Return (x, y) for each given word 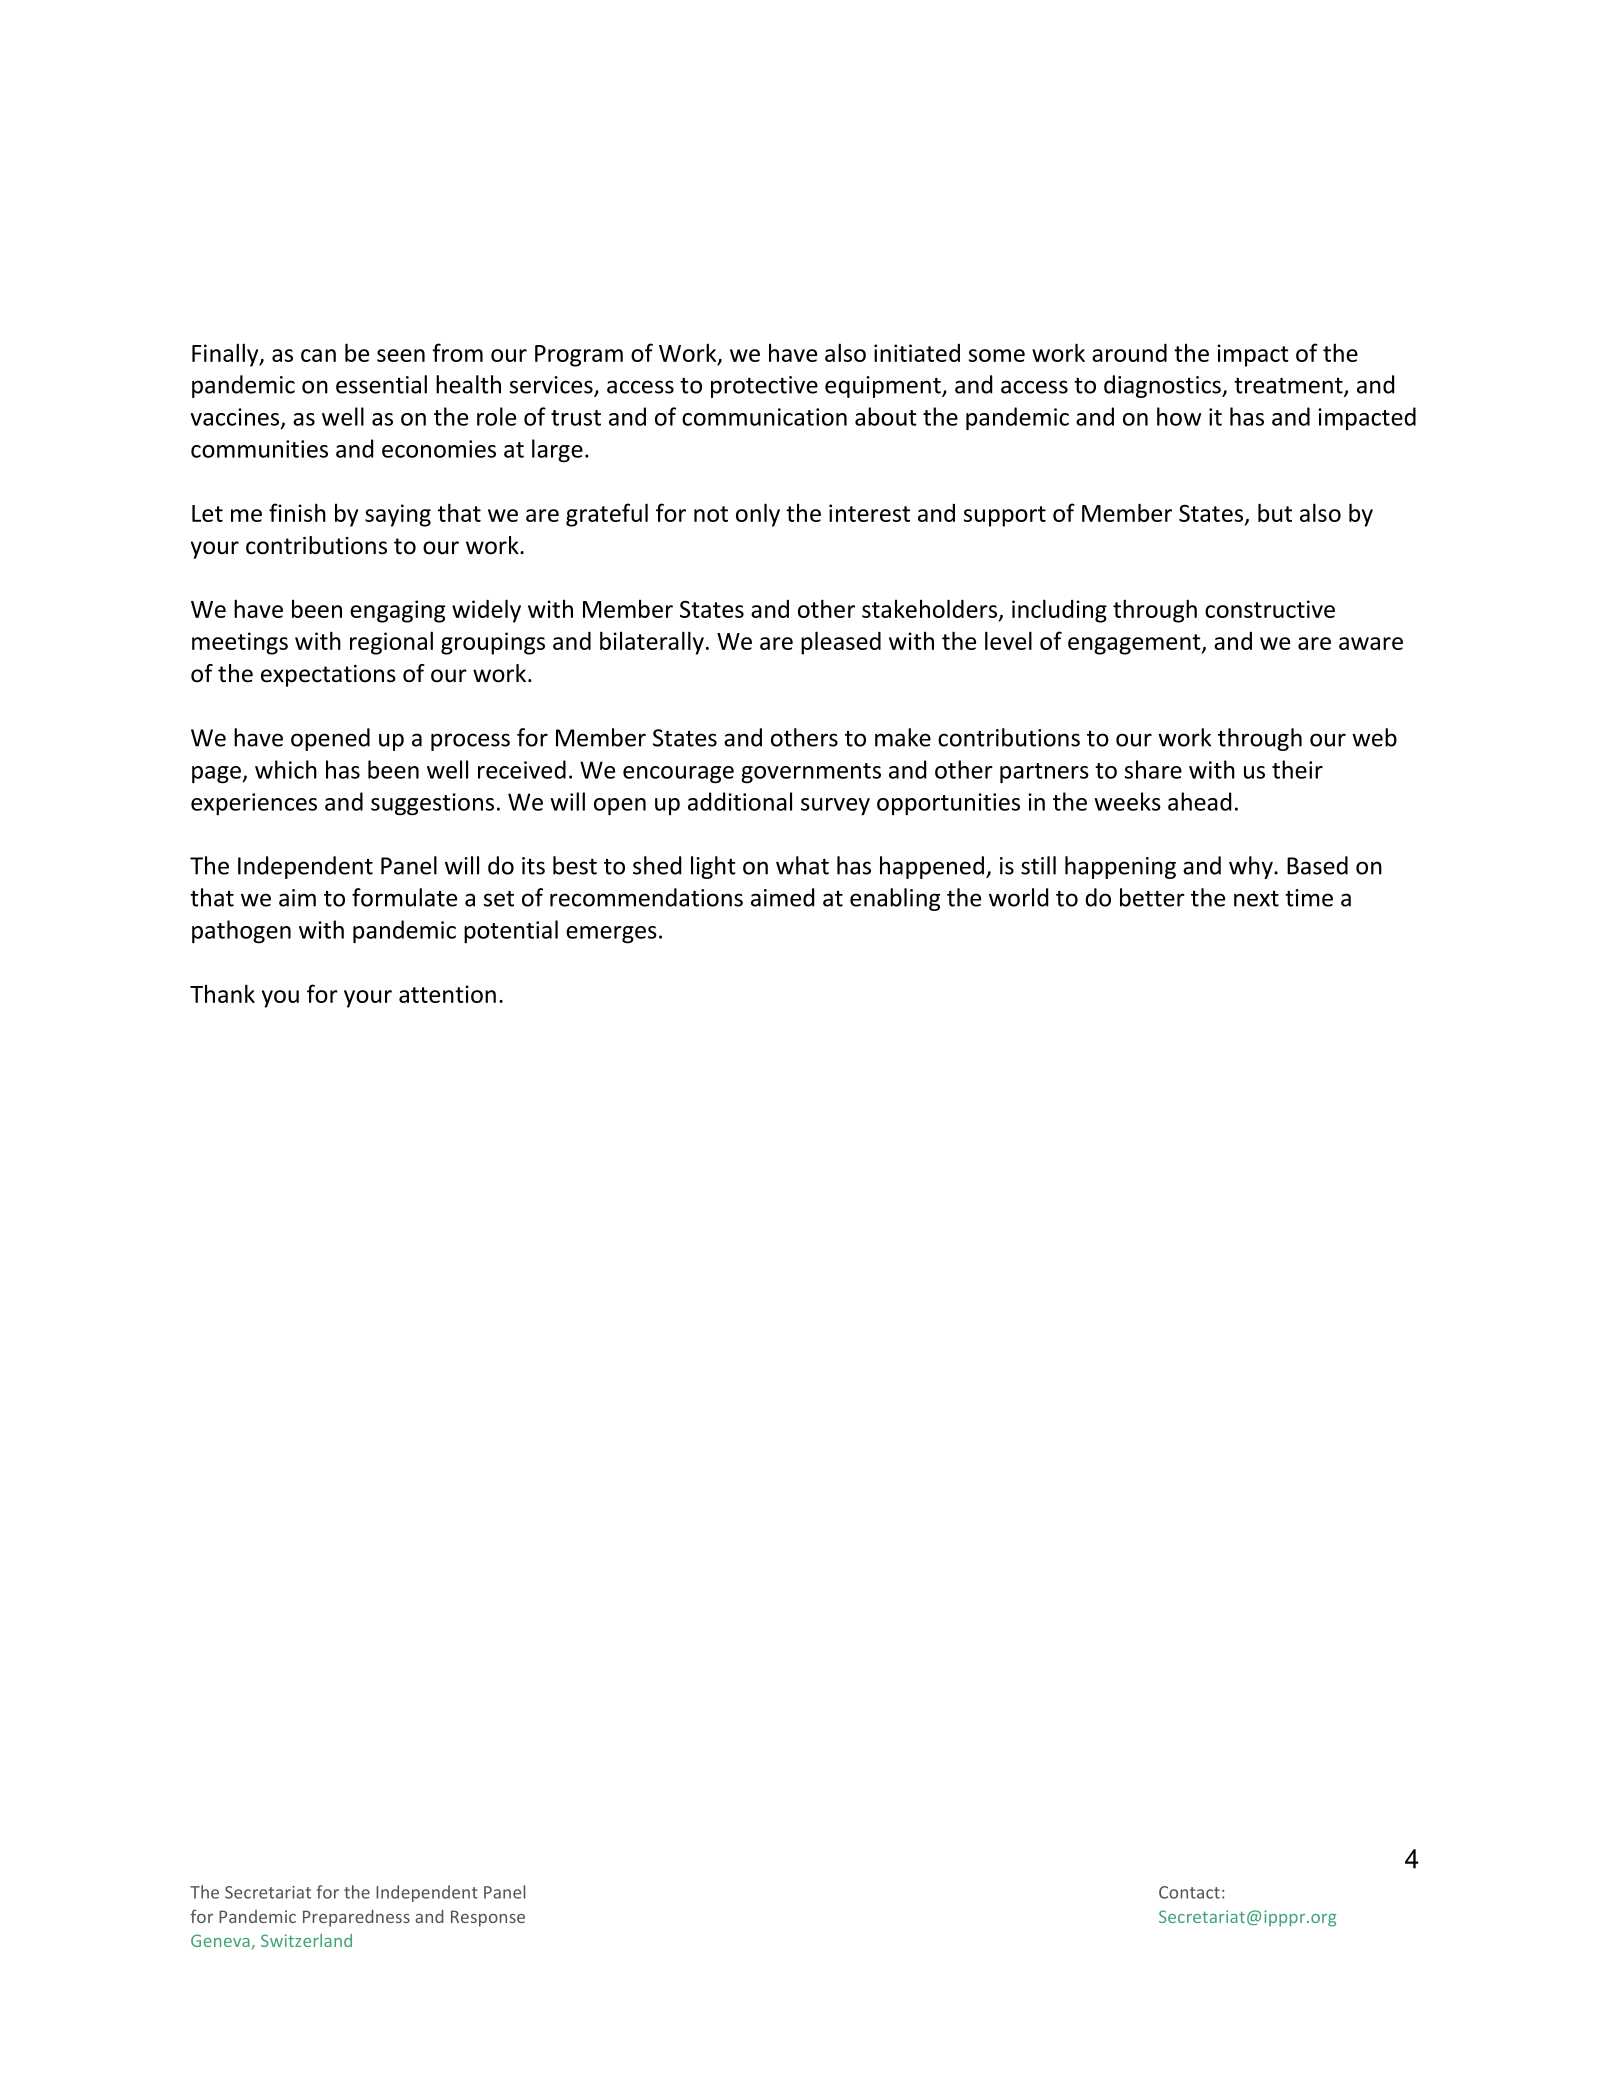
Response (488, 1918)
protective (764, 387)
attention (447, 994)
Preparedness (356, 1918)
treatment (1289, 386)
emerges (611, 935)
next (1256, 899)
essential (381, 384)
